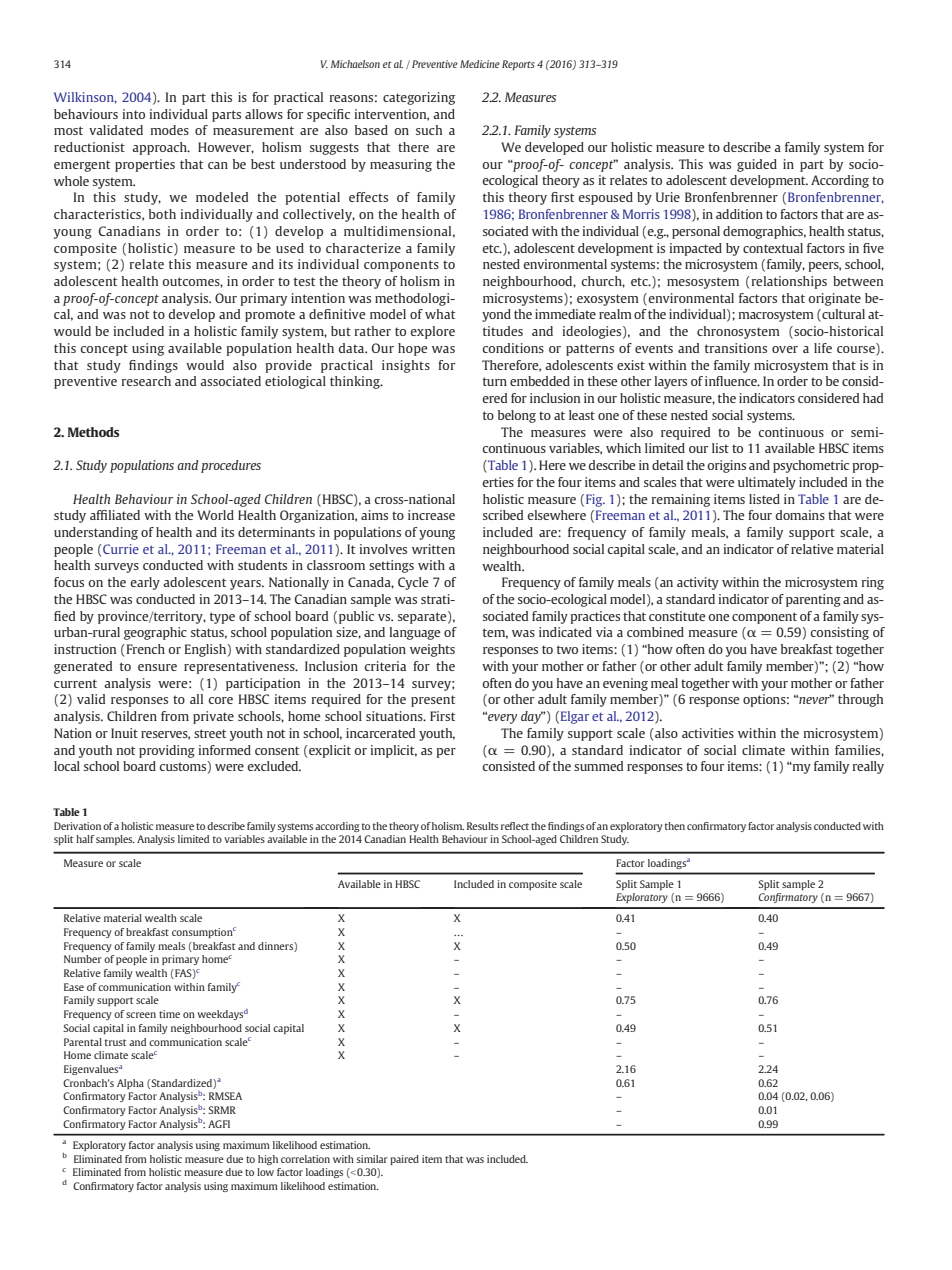  I want to click on Medicine, so click(480, 64).
